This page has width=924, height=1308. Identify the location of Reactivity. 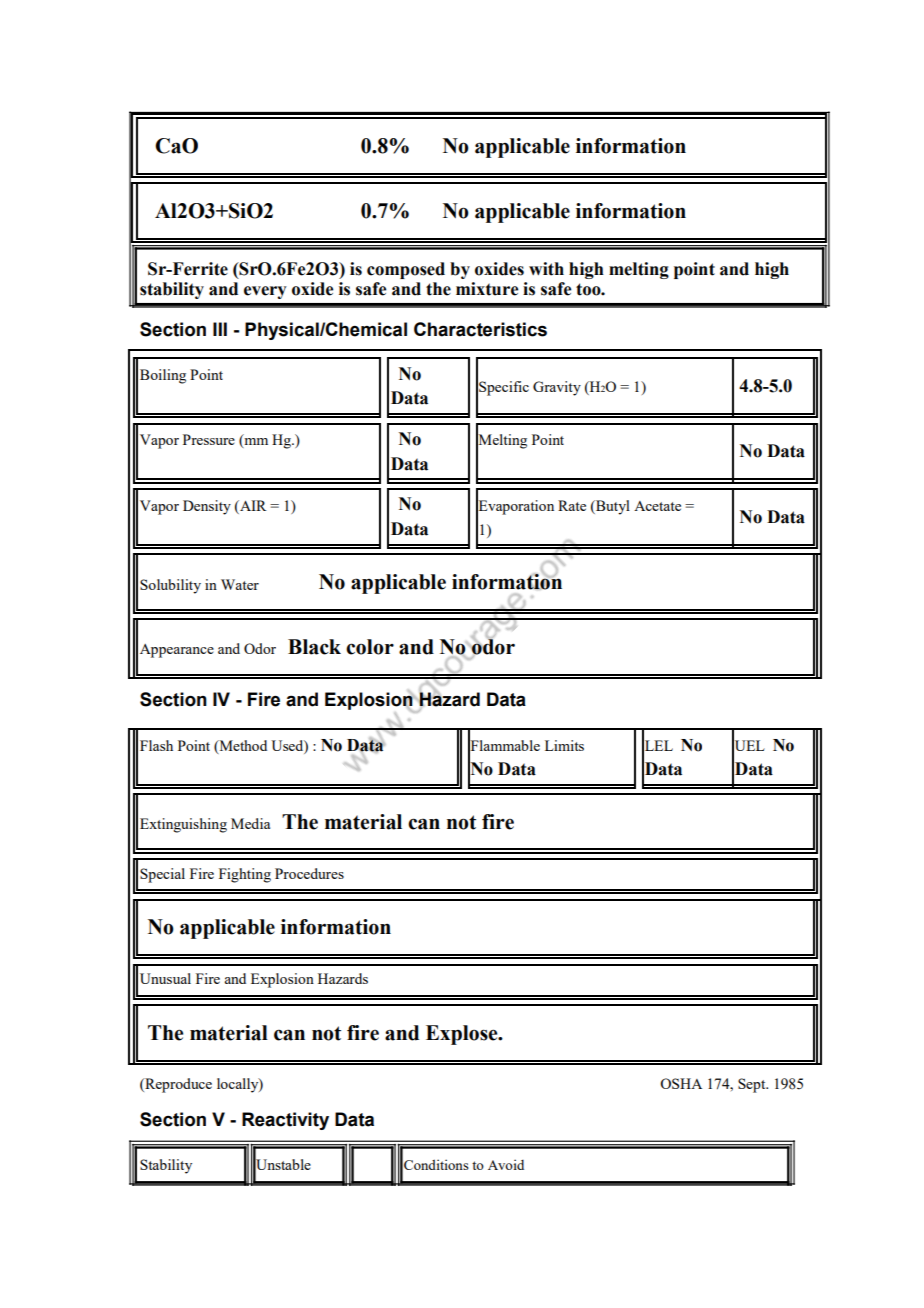
(285, 1121).
